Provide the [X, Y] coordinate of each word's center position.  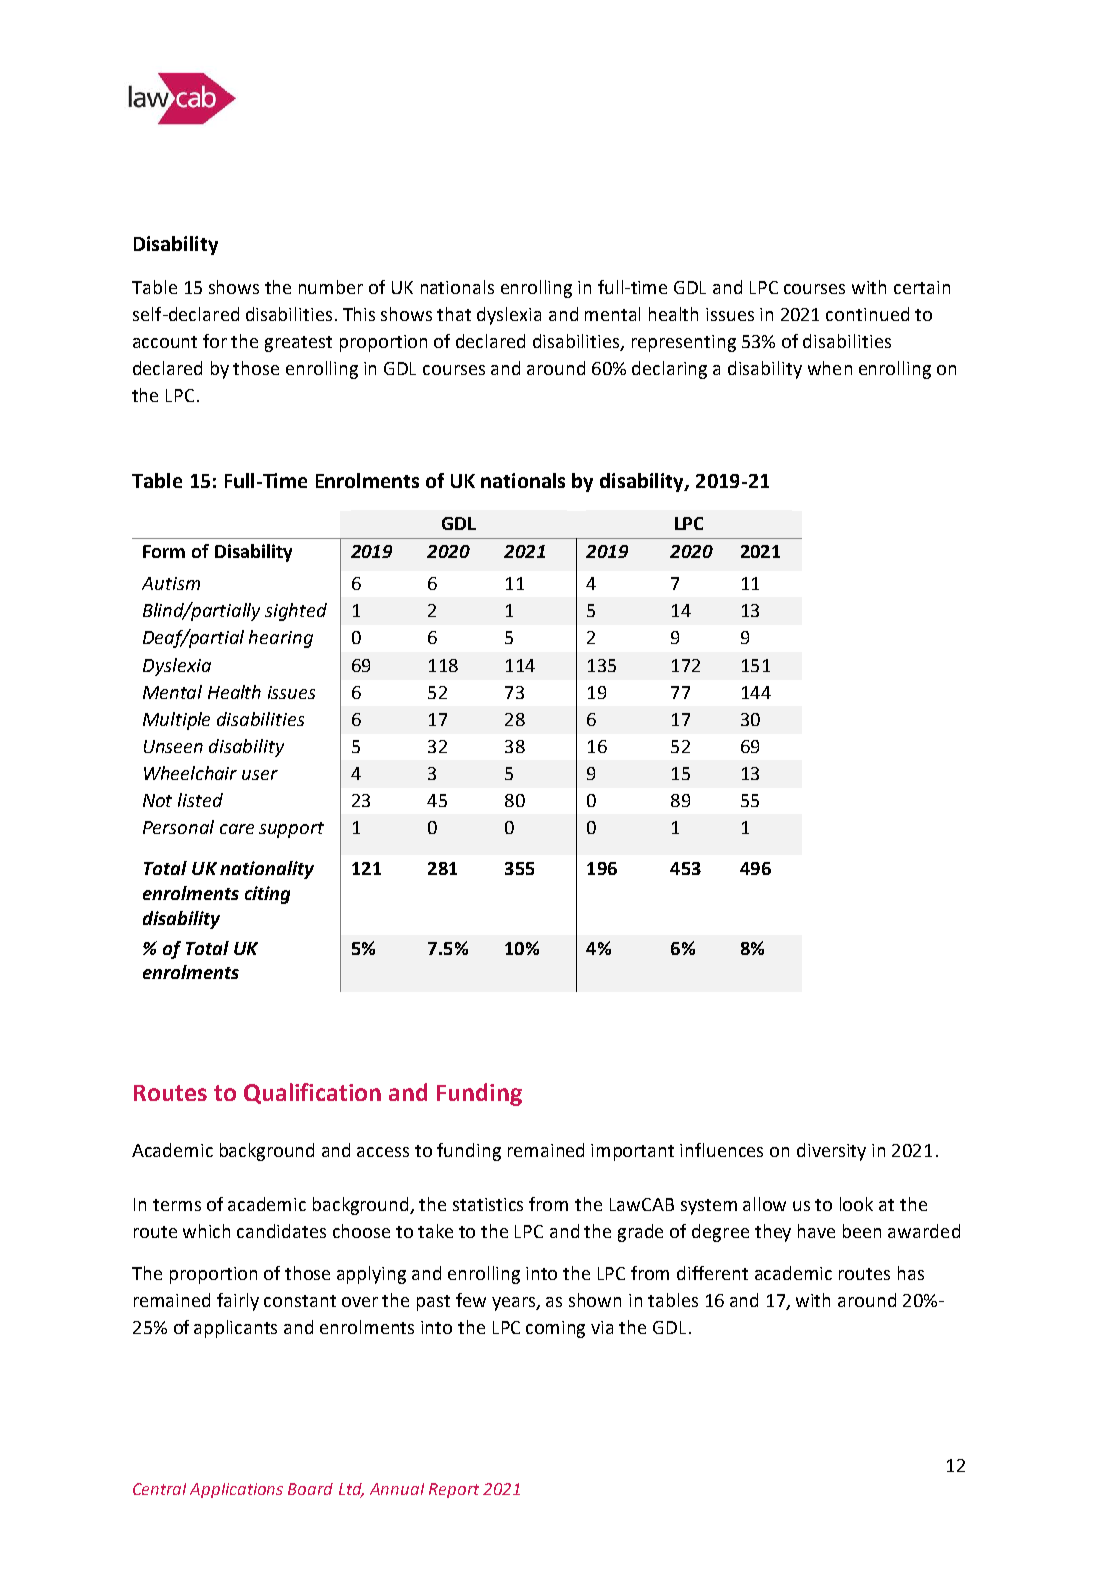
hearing [281, 639]
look [856, 1204]
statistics [488, 1204]
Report [454, 1490]
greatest [298, 344]
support [291, 830]
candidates [281, 1231]
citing [267, 895]
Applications [236, 1490]
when [830, 368]
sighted [296, 612]
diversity [831, 1152]
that [454, 314]
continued [867, 314]
